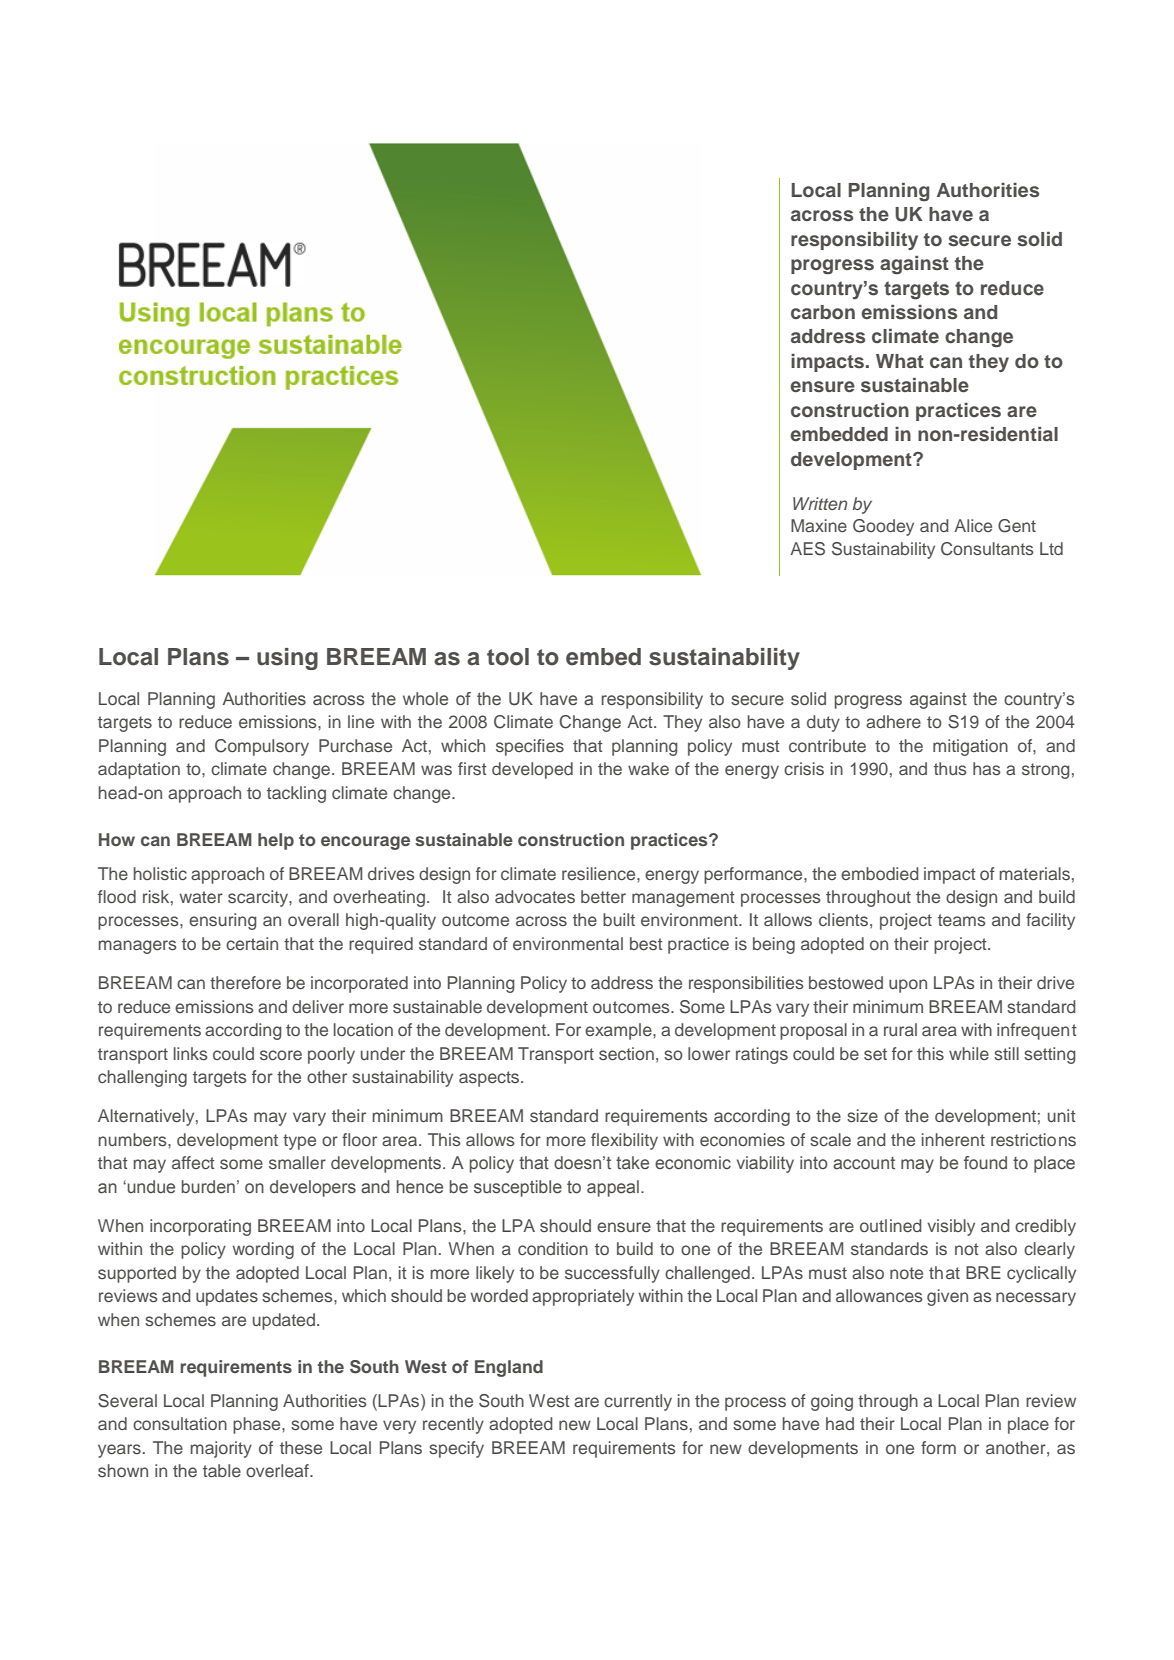 The image size is (1174, 1660). Describe the element at coordinates (287, 659) in the page. I see `using` at that location.
